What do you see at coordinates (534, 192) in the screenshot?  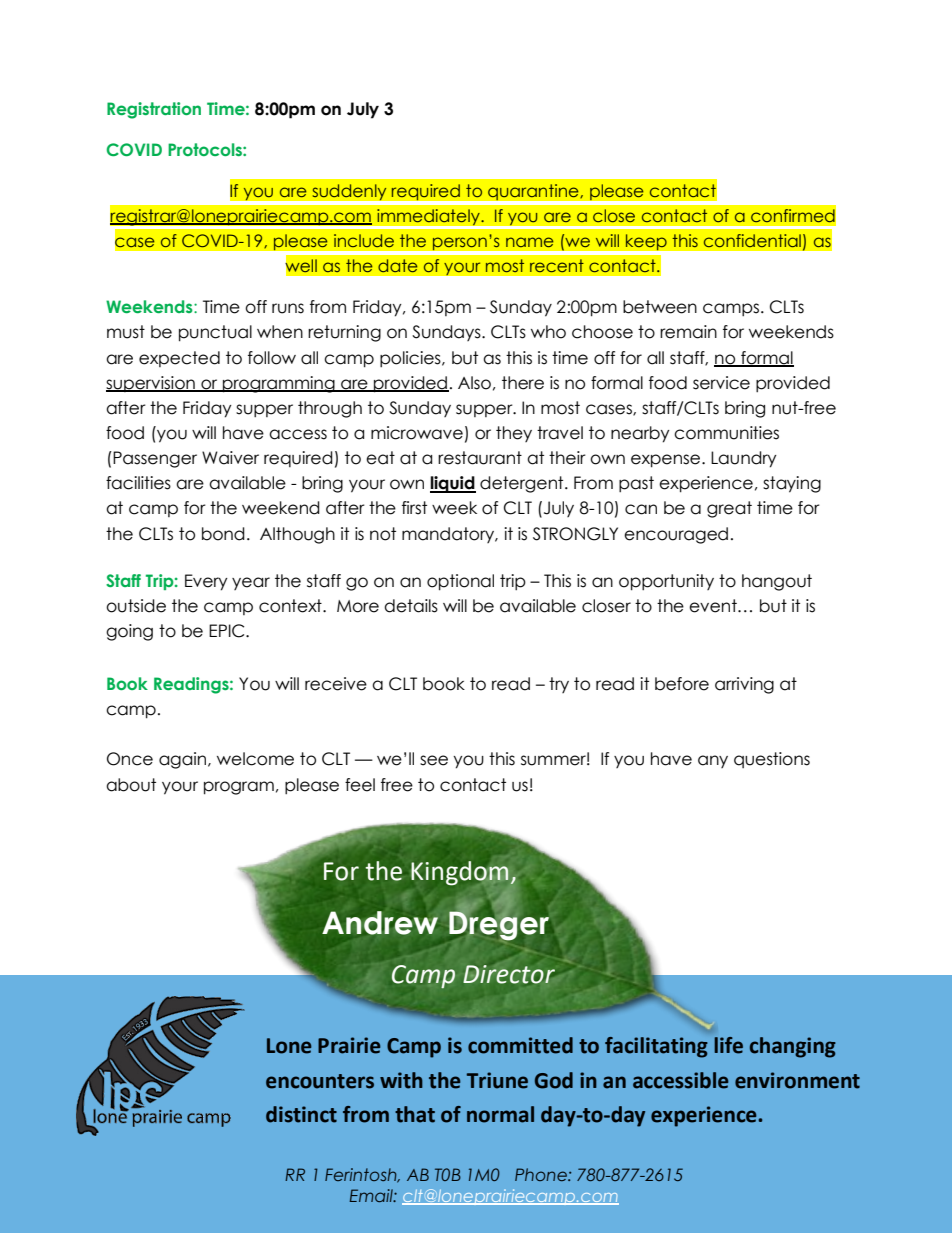 I see `quarantine` at bounding box center [534, 192].
